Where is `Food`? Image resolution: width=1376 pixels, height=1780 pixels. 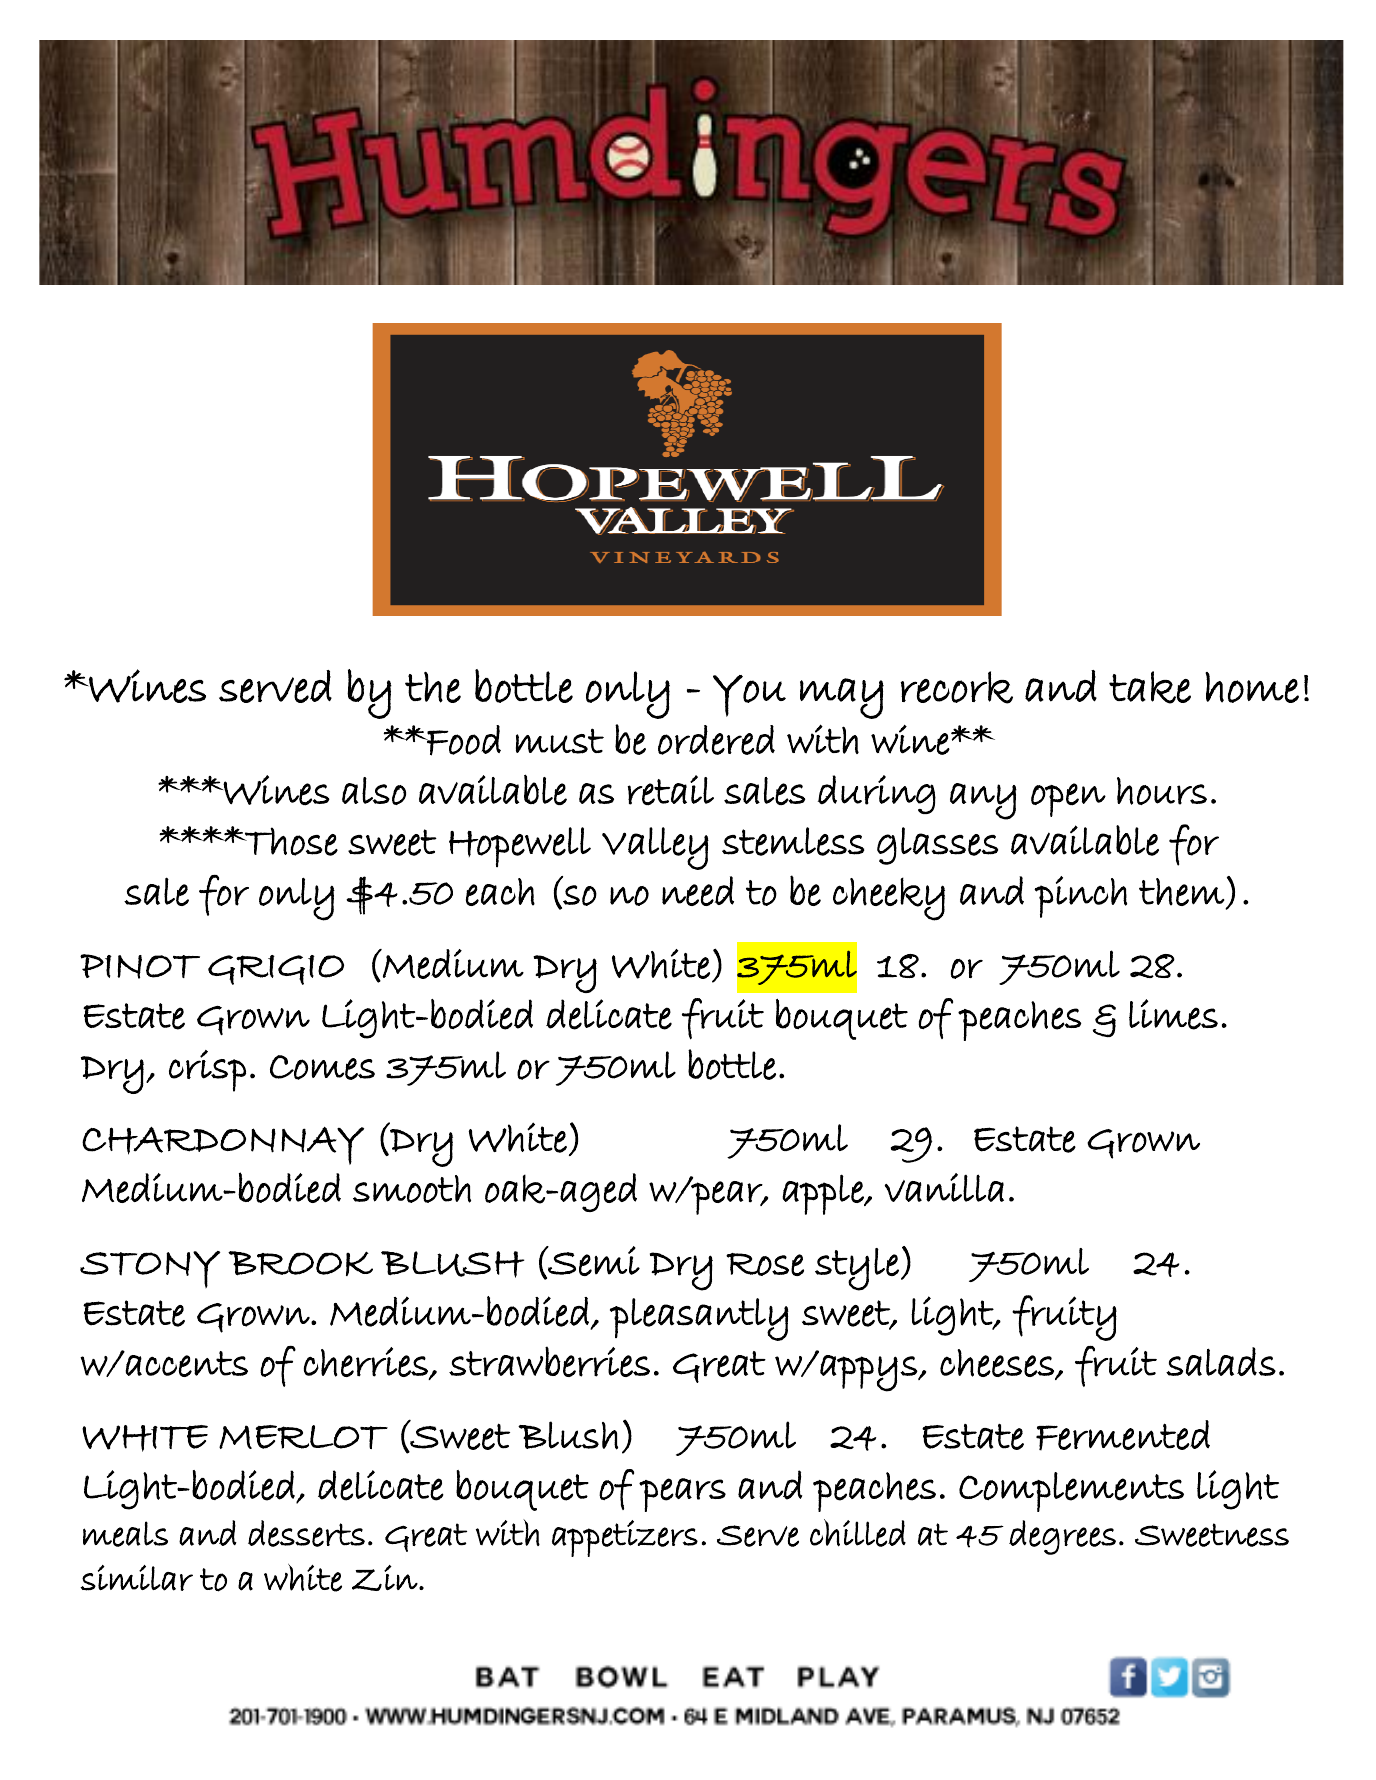
Food is located at coordinates (463, 740).
